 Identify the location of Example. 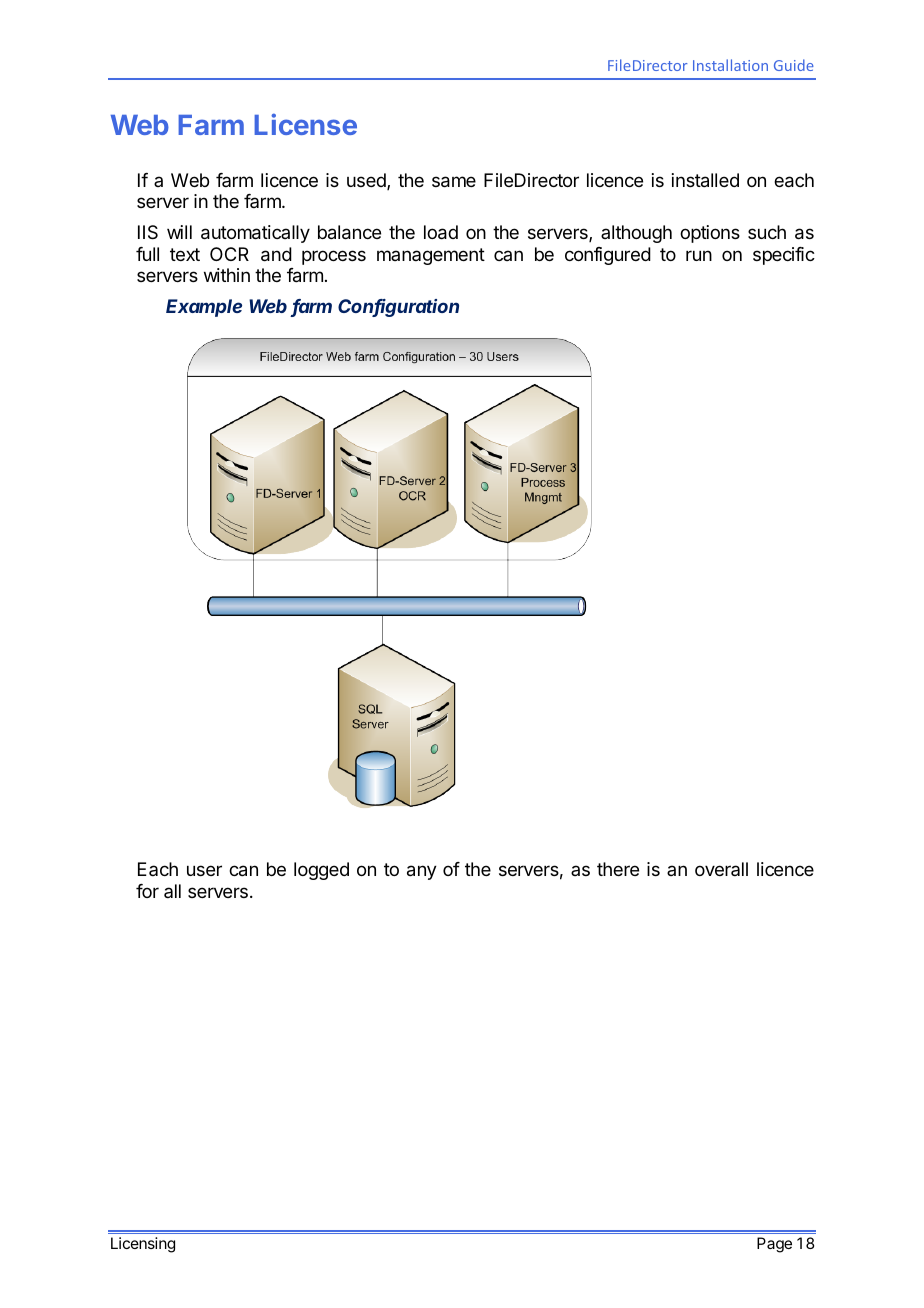
(204, 308).
